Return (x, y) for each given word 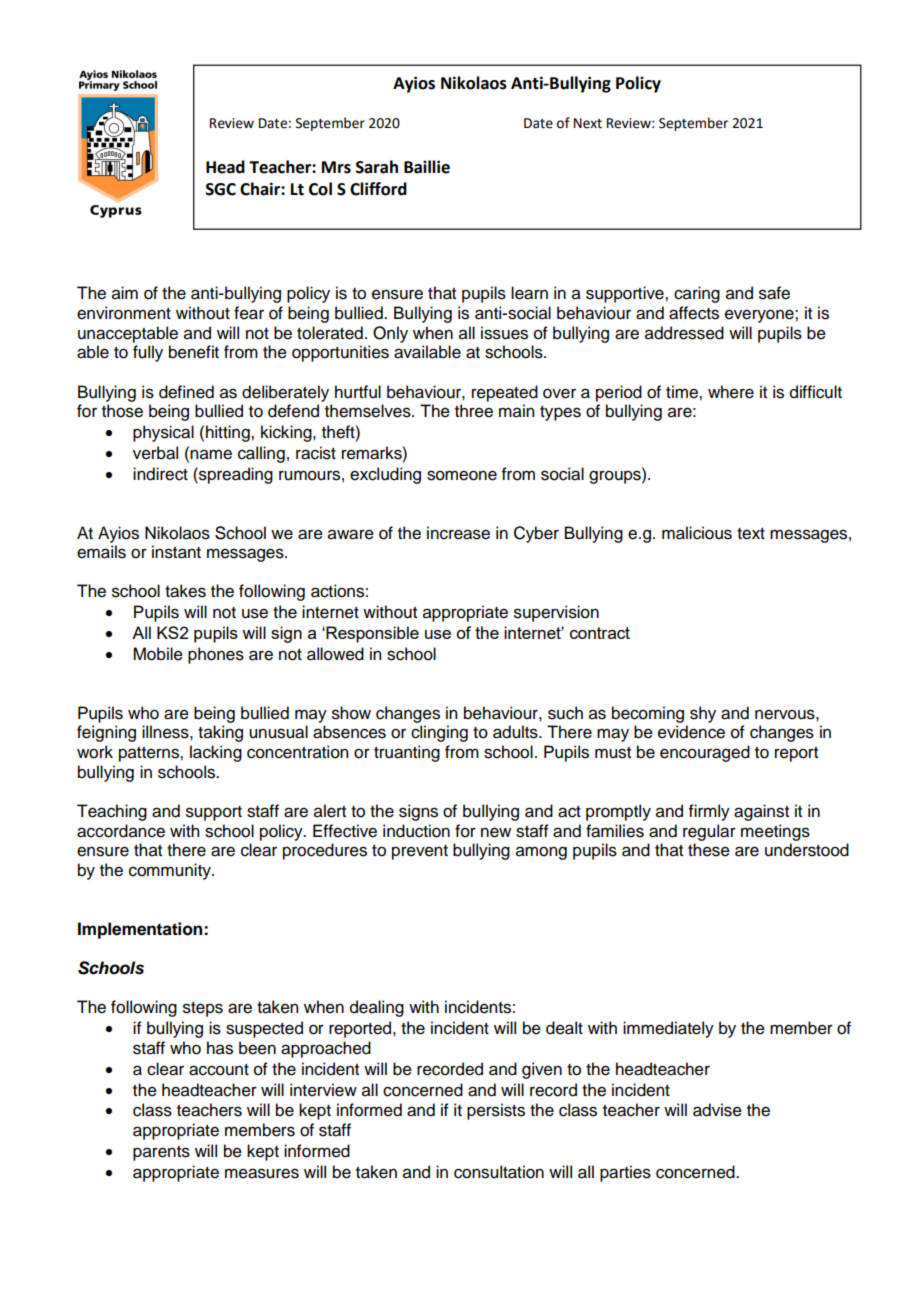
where (731, 392)
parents (161, 1153)
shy (703, 714)
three (474, 411)
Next (588, 123)
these (709, 850)
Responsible (371, 634)
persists (496, 1111)
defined (186, 392)
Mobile (158, 654)
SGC (221, 189)
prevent (420, 852)
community (171, 871)
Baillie (427, 167)
